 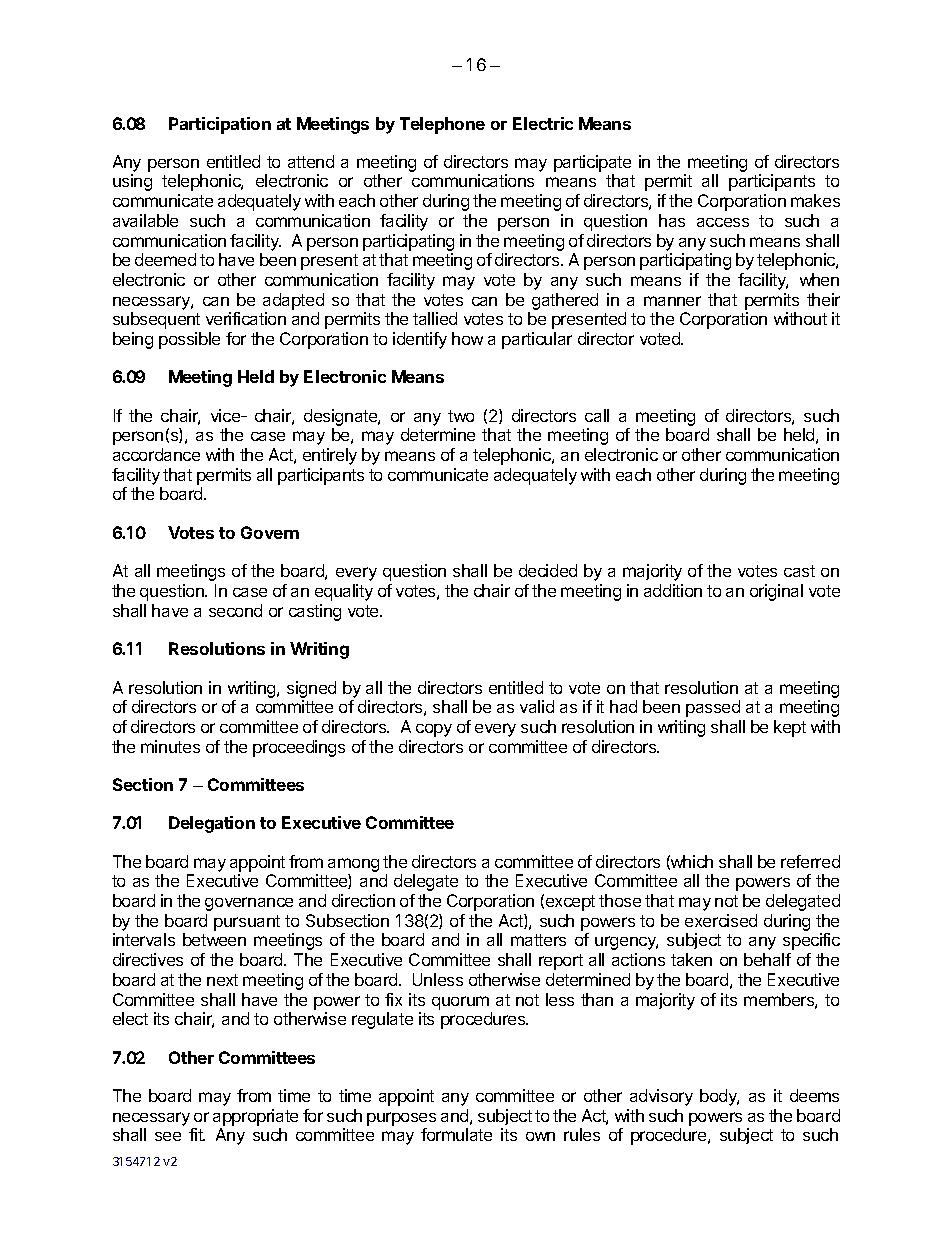 What do you see at coordinates (220, 125) in the screenshot?
I see `Participation` at bounding box center [220, 125].
